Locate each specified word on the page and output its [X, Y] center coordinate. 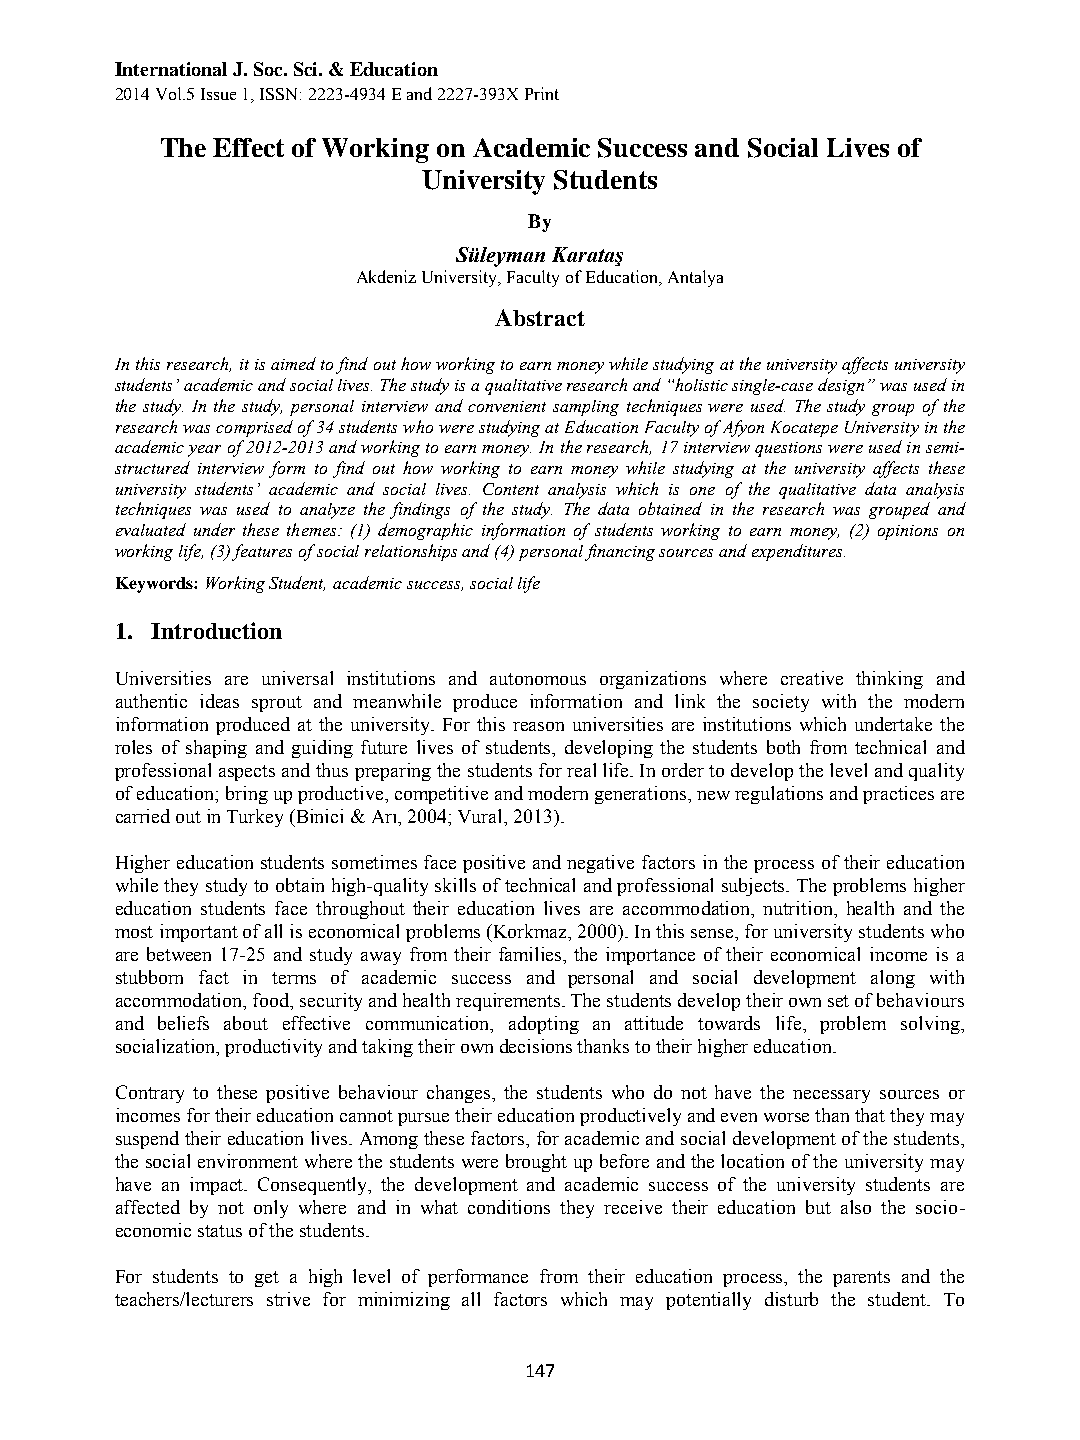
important [199, 933]
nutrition [799, 908]
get [267, 1279]
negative [600, 864]
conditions [509, 1207]
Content [511, 489]
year [204, 451]
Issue [218, 94]
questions [788, 449]
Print [542, 93]
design [841, 386]
